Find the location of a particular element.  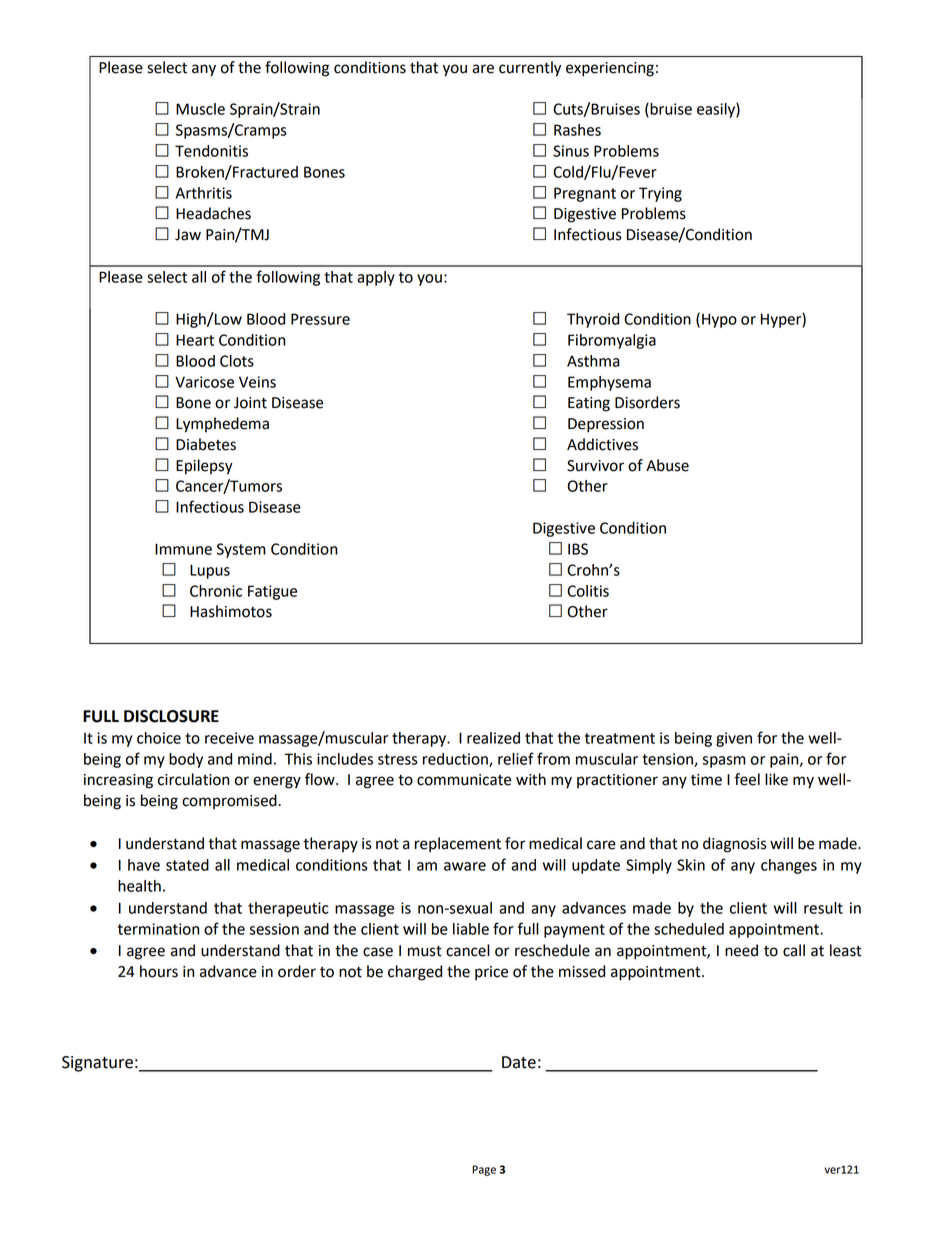

Hashimotos is located at coordinates (231, 611).
